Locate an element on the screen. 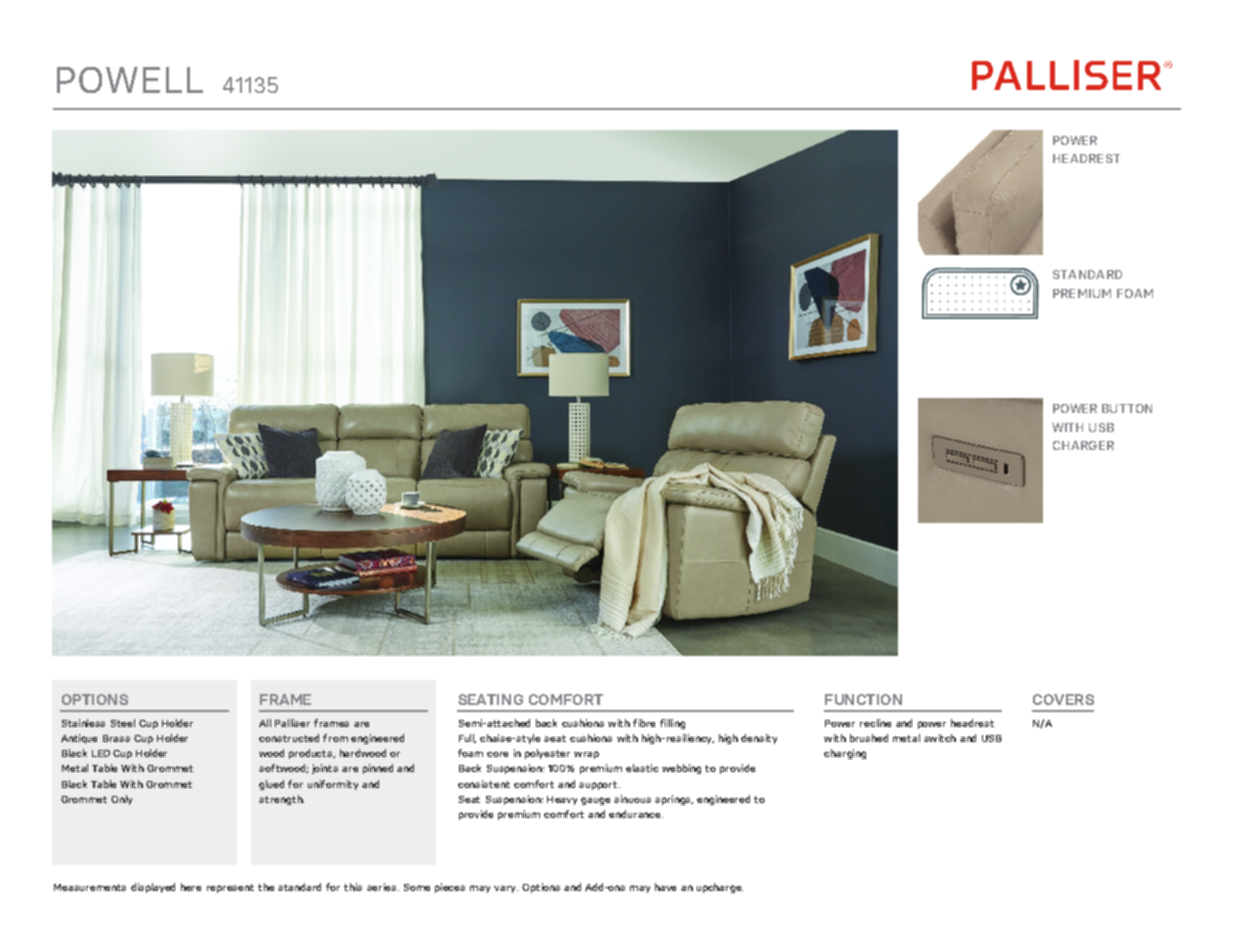 The width and height of the screenshot is (1233, 952). filling is located at coordinates (672, 724).
